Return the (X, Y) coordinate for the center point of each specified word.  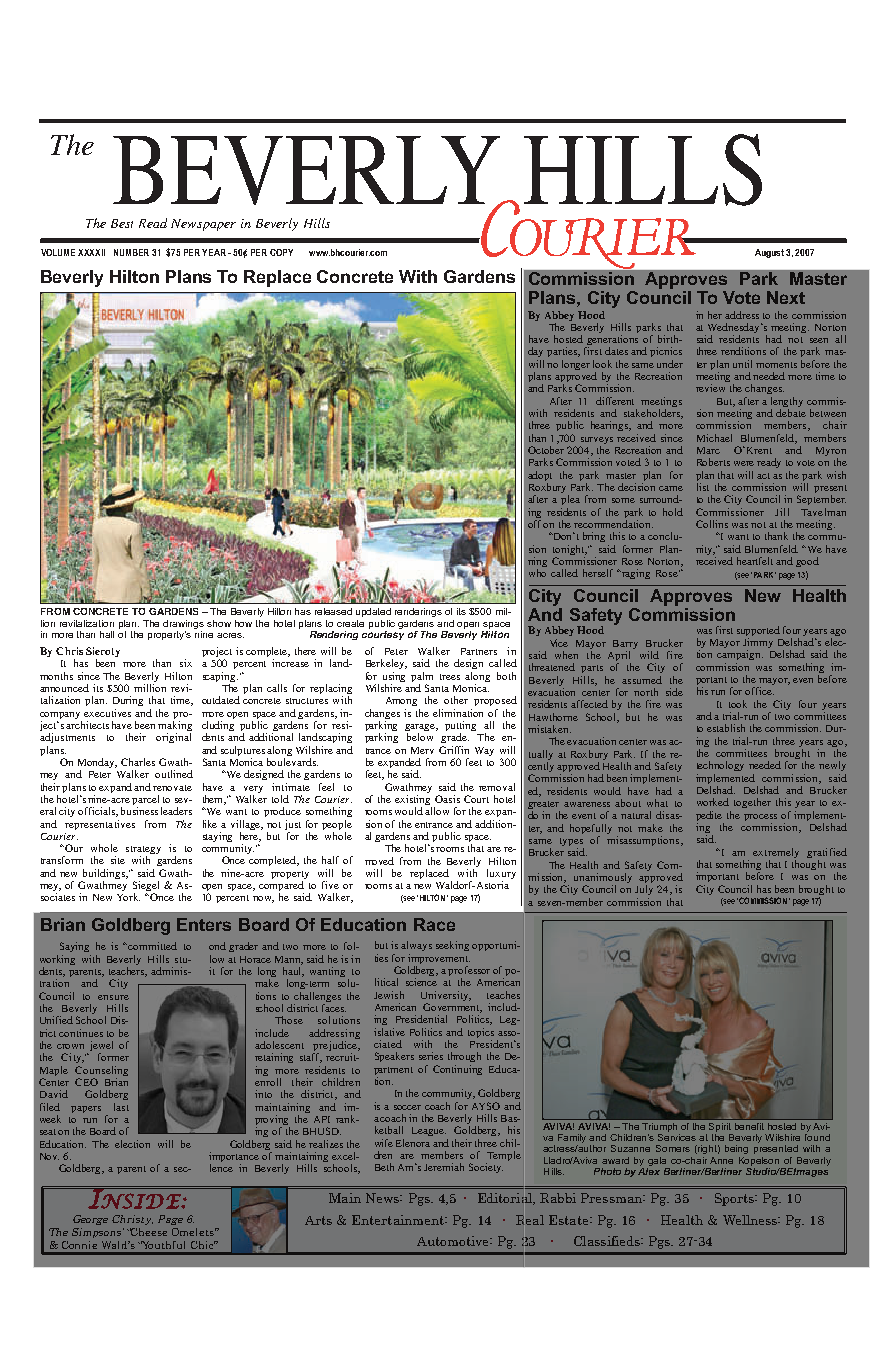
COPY (281, 252)
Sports (735, 1199)
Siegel (146, 887)
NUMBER (131, 252)
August (769, 253)
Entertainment (399, 1220)
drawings (183, 624)
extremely (776, 854)
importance (234, 1158)
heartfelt (757, 561)
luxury (501, 875)
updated (373, 612)
